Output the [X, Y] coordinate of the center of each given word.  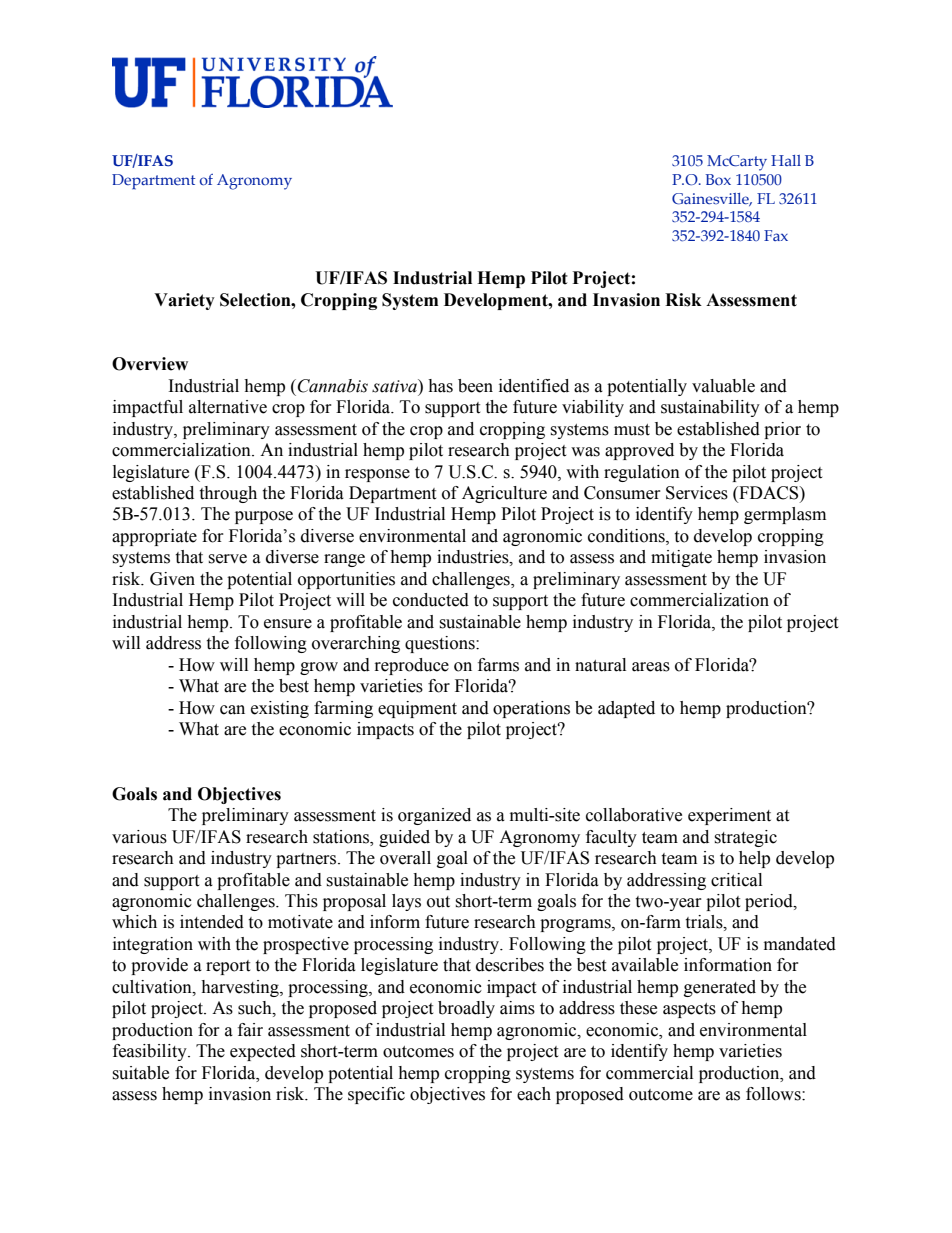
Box [718, 179]
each [534, 1094]
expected [263, 1052]
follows [774, 1094]
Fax [776, 235]
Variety [184, 301]
